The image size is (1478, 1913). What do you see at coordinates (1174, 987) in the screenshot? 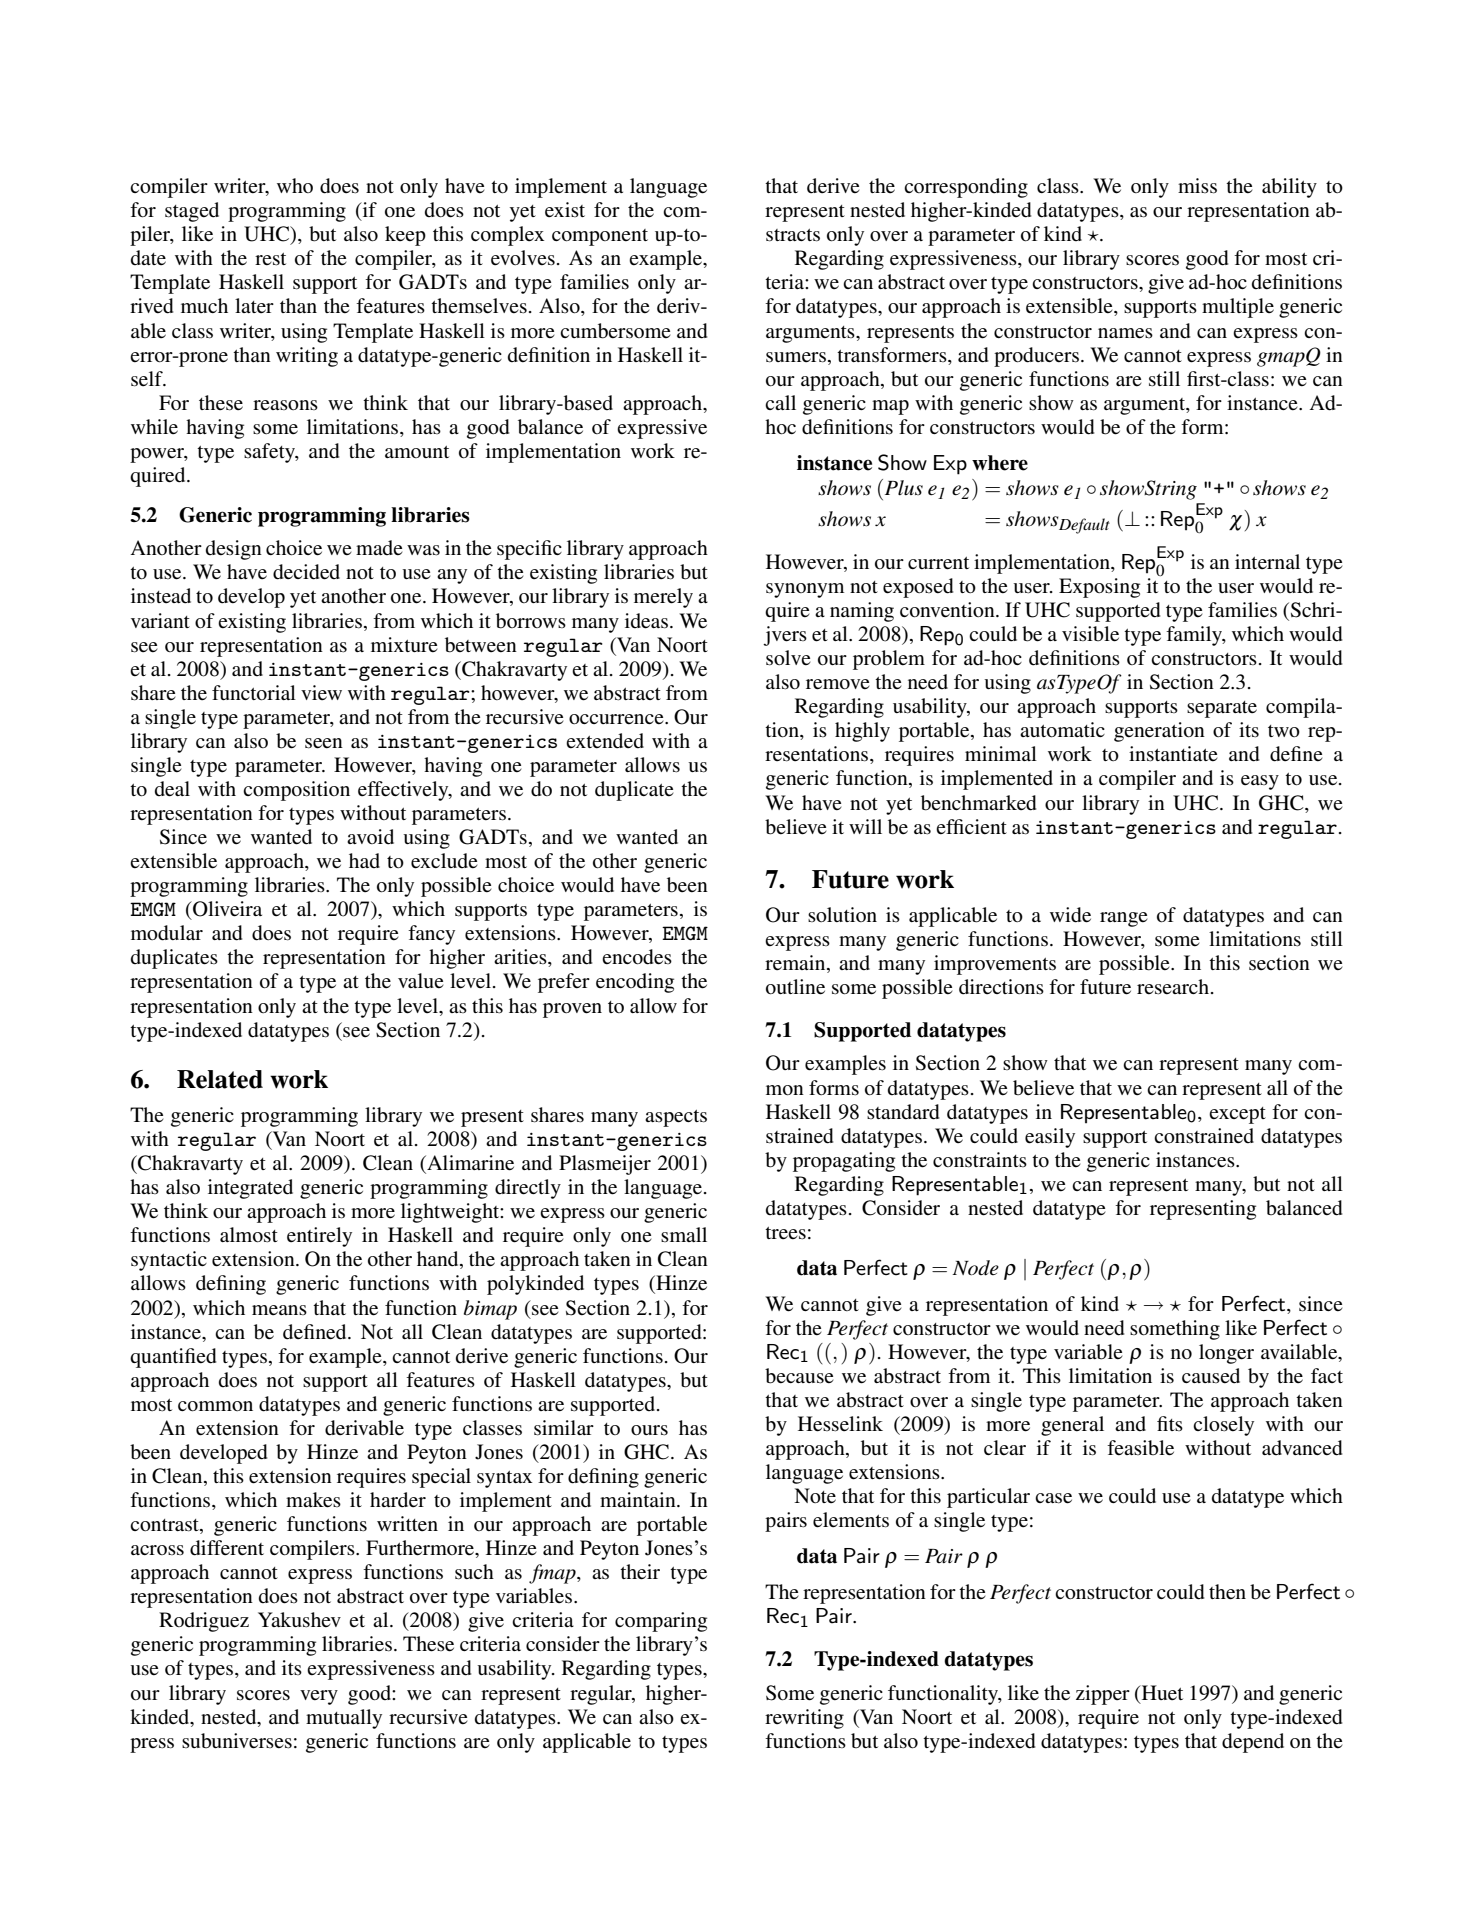
I see `research` at bounding box center [1174, 987].
